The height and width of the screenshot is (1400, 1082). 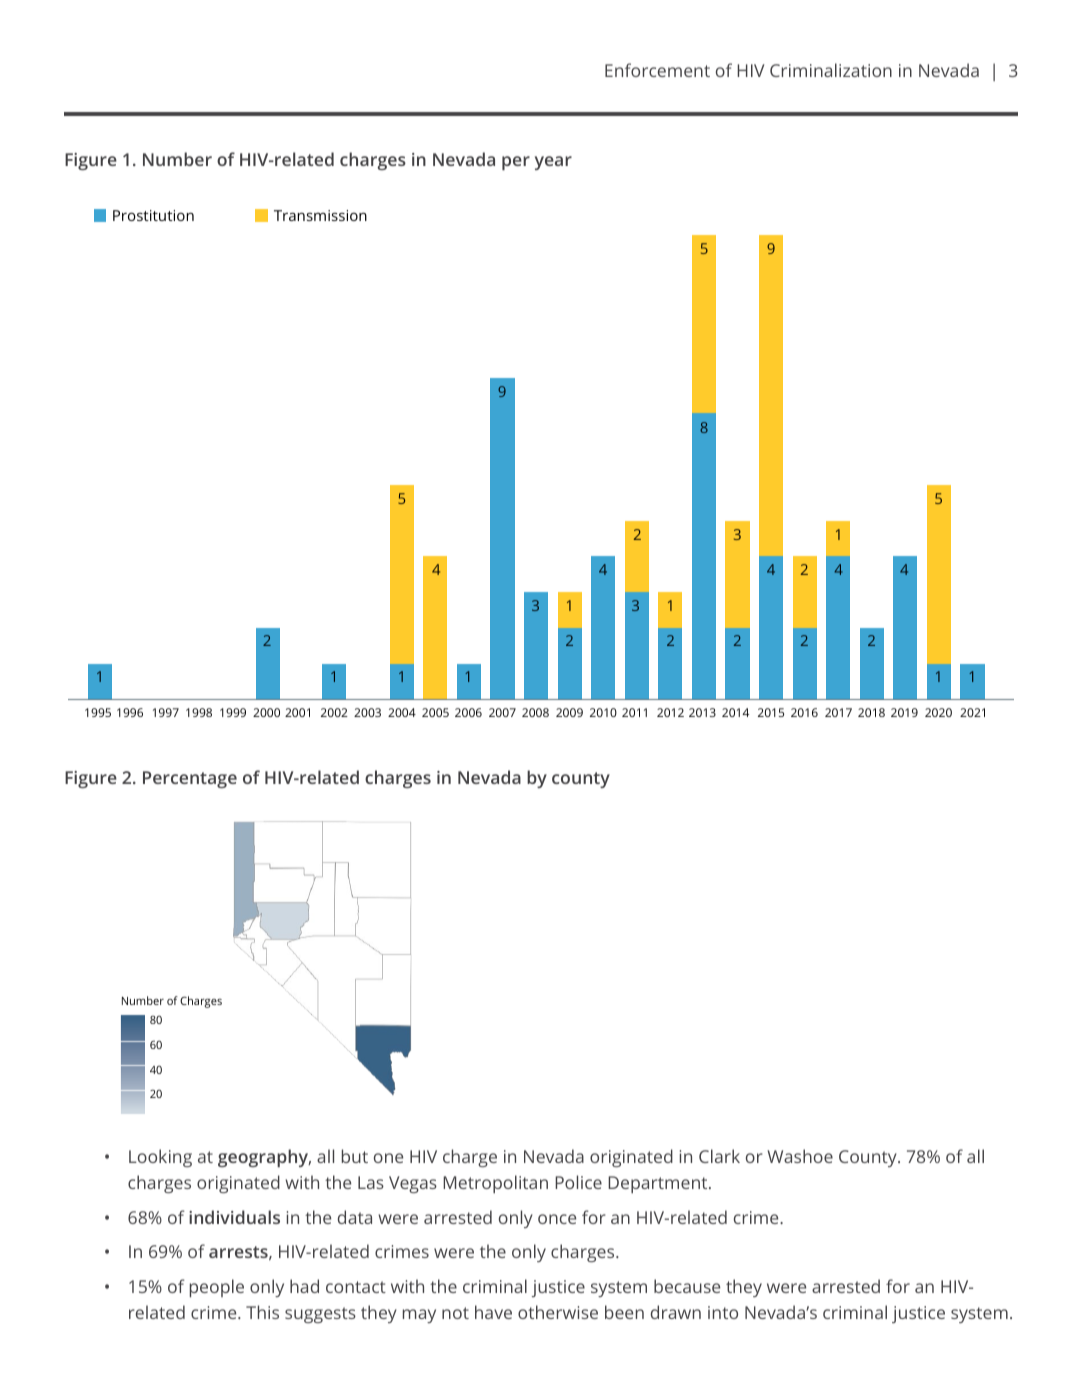 I want to click on Percentage, so click(x=190, y=779).
